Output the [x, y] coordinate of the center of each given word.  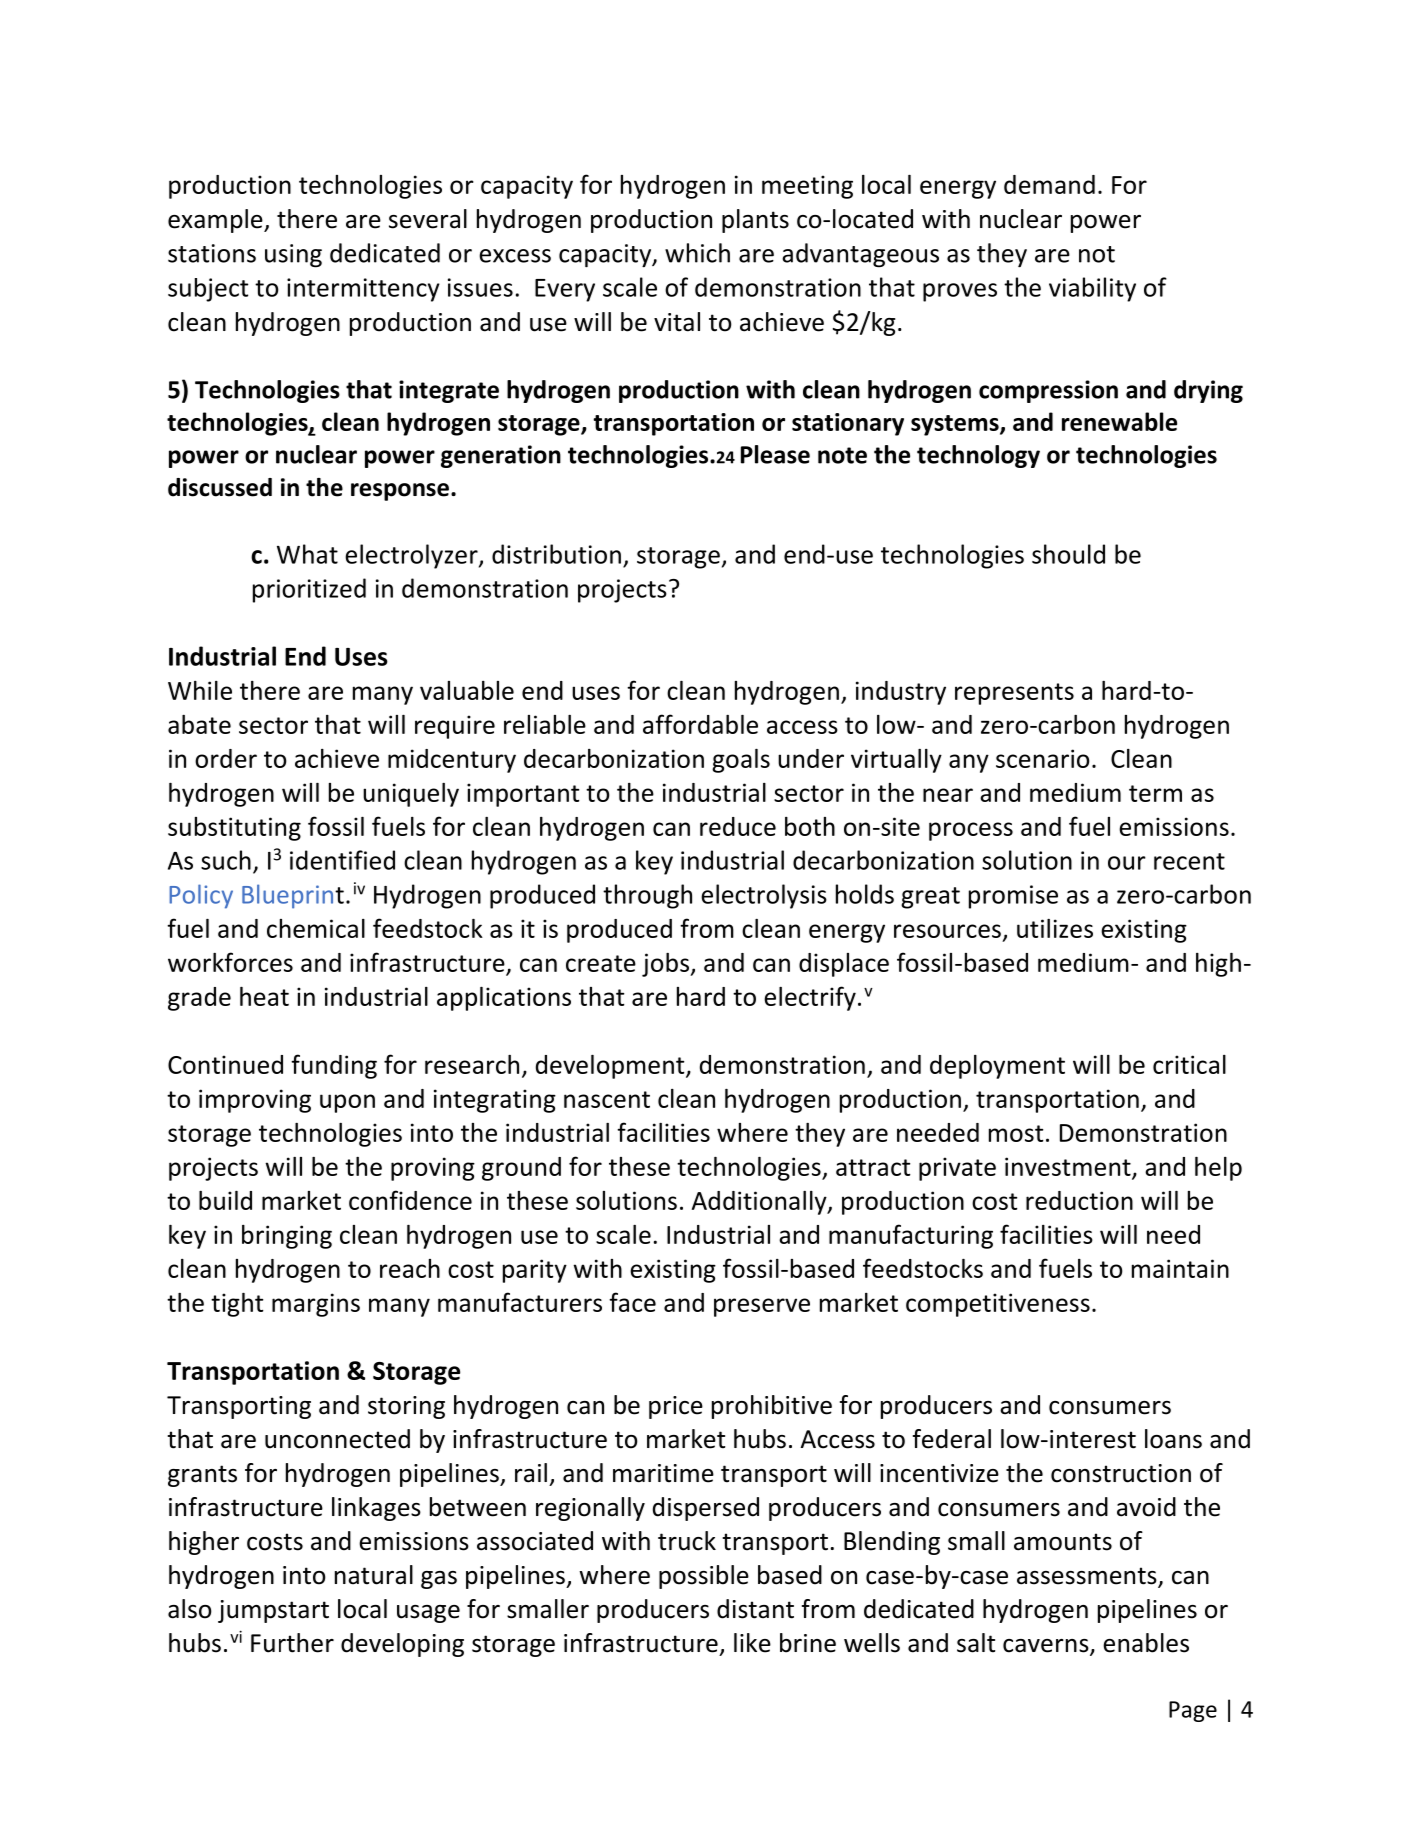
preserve [762, 1307]
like [752, 1643]
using [293, 256]
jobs [666, 965]
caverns [1047, 1647]
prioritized [309, 590]
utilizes [1055, 928]
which [697, 253]
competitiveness [998, 1305]
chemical [316, 928]
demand [1049, 184]
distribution [556, 554]
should [1068, 554]
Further [292, 1643]
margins [316, 1305]
